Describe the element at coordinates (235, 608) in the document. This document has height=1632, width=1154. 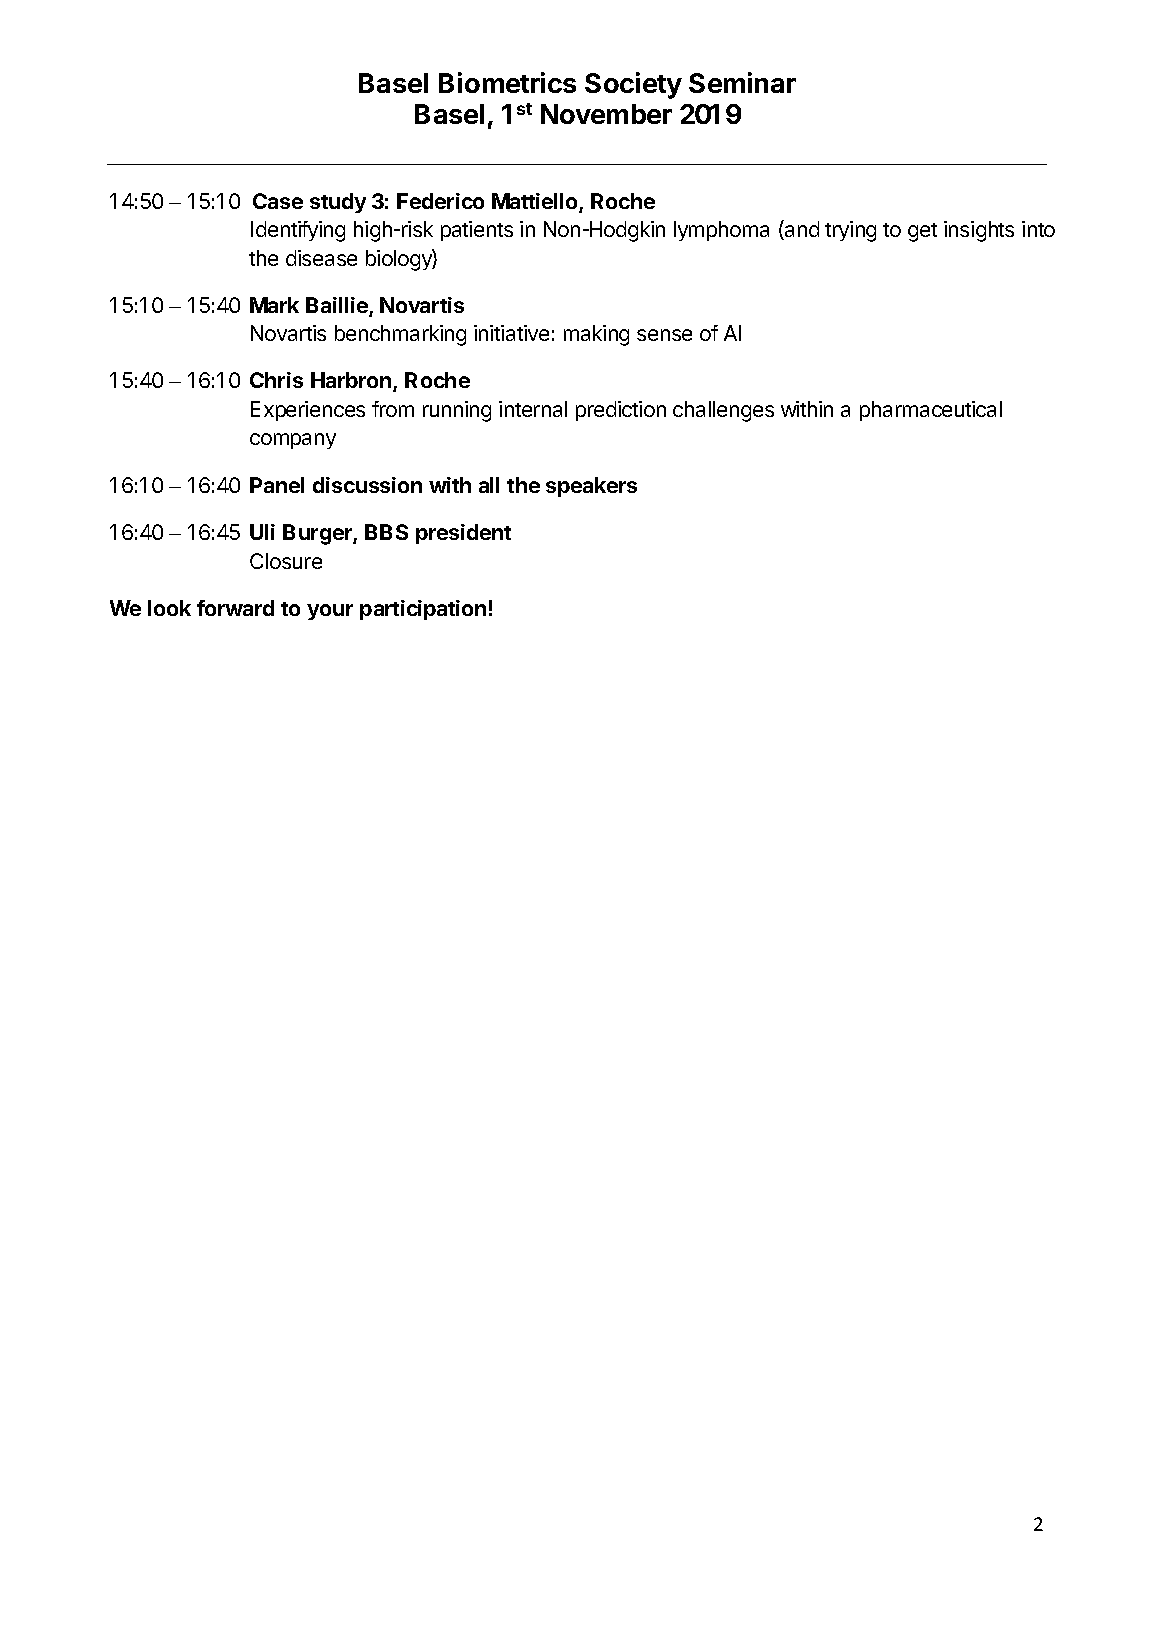
I see `forward` at that location.
